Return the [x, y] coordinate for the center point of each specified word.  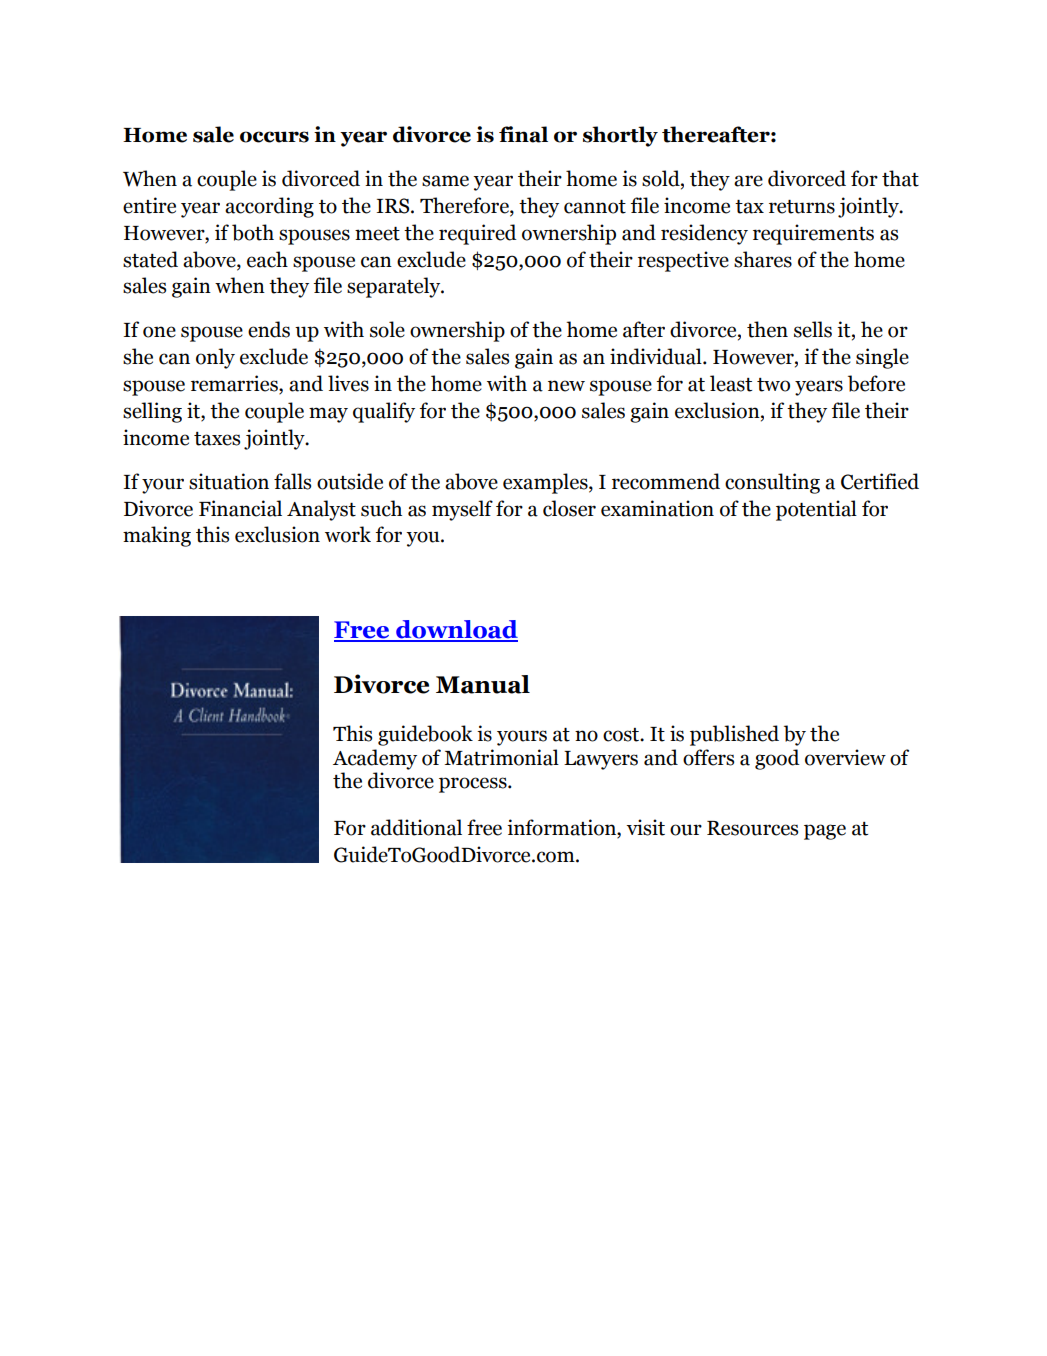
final [523, 134]
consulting [772, 483]
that [900, 178]
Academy [375, 759]
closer [569, 508]
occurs [274, 137]
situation [229, 481]
